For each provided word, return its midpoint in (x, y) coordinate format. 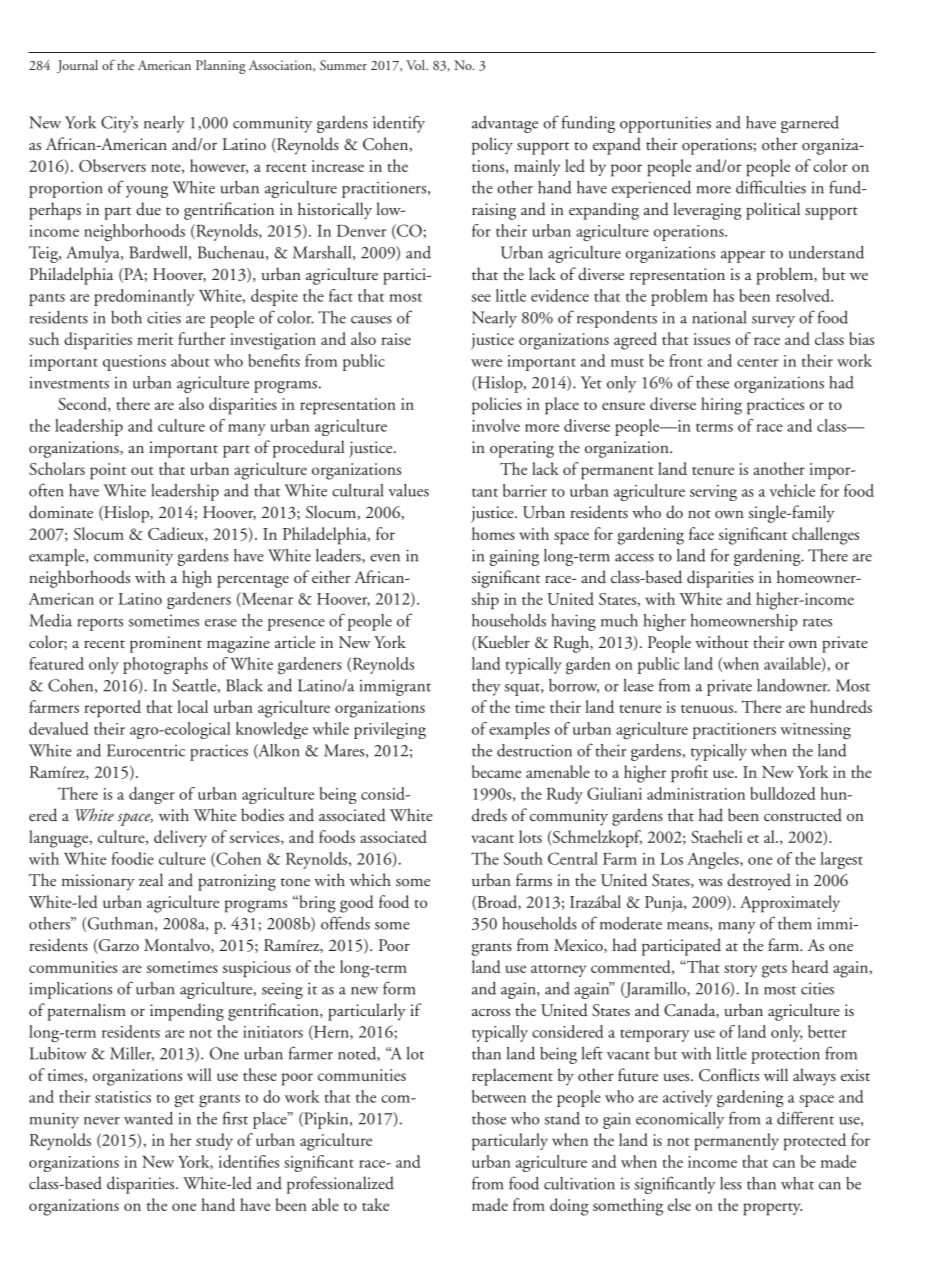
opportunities (665, 124)
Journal (77, 66)
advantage (505, 124)
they (486, 687)
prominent (166, 644)
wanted (148, 1118)
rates (817, 622)
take (375, 1204)
